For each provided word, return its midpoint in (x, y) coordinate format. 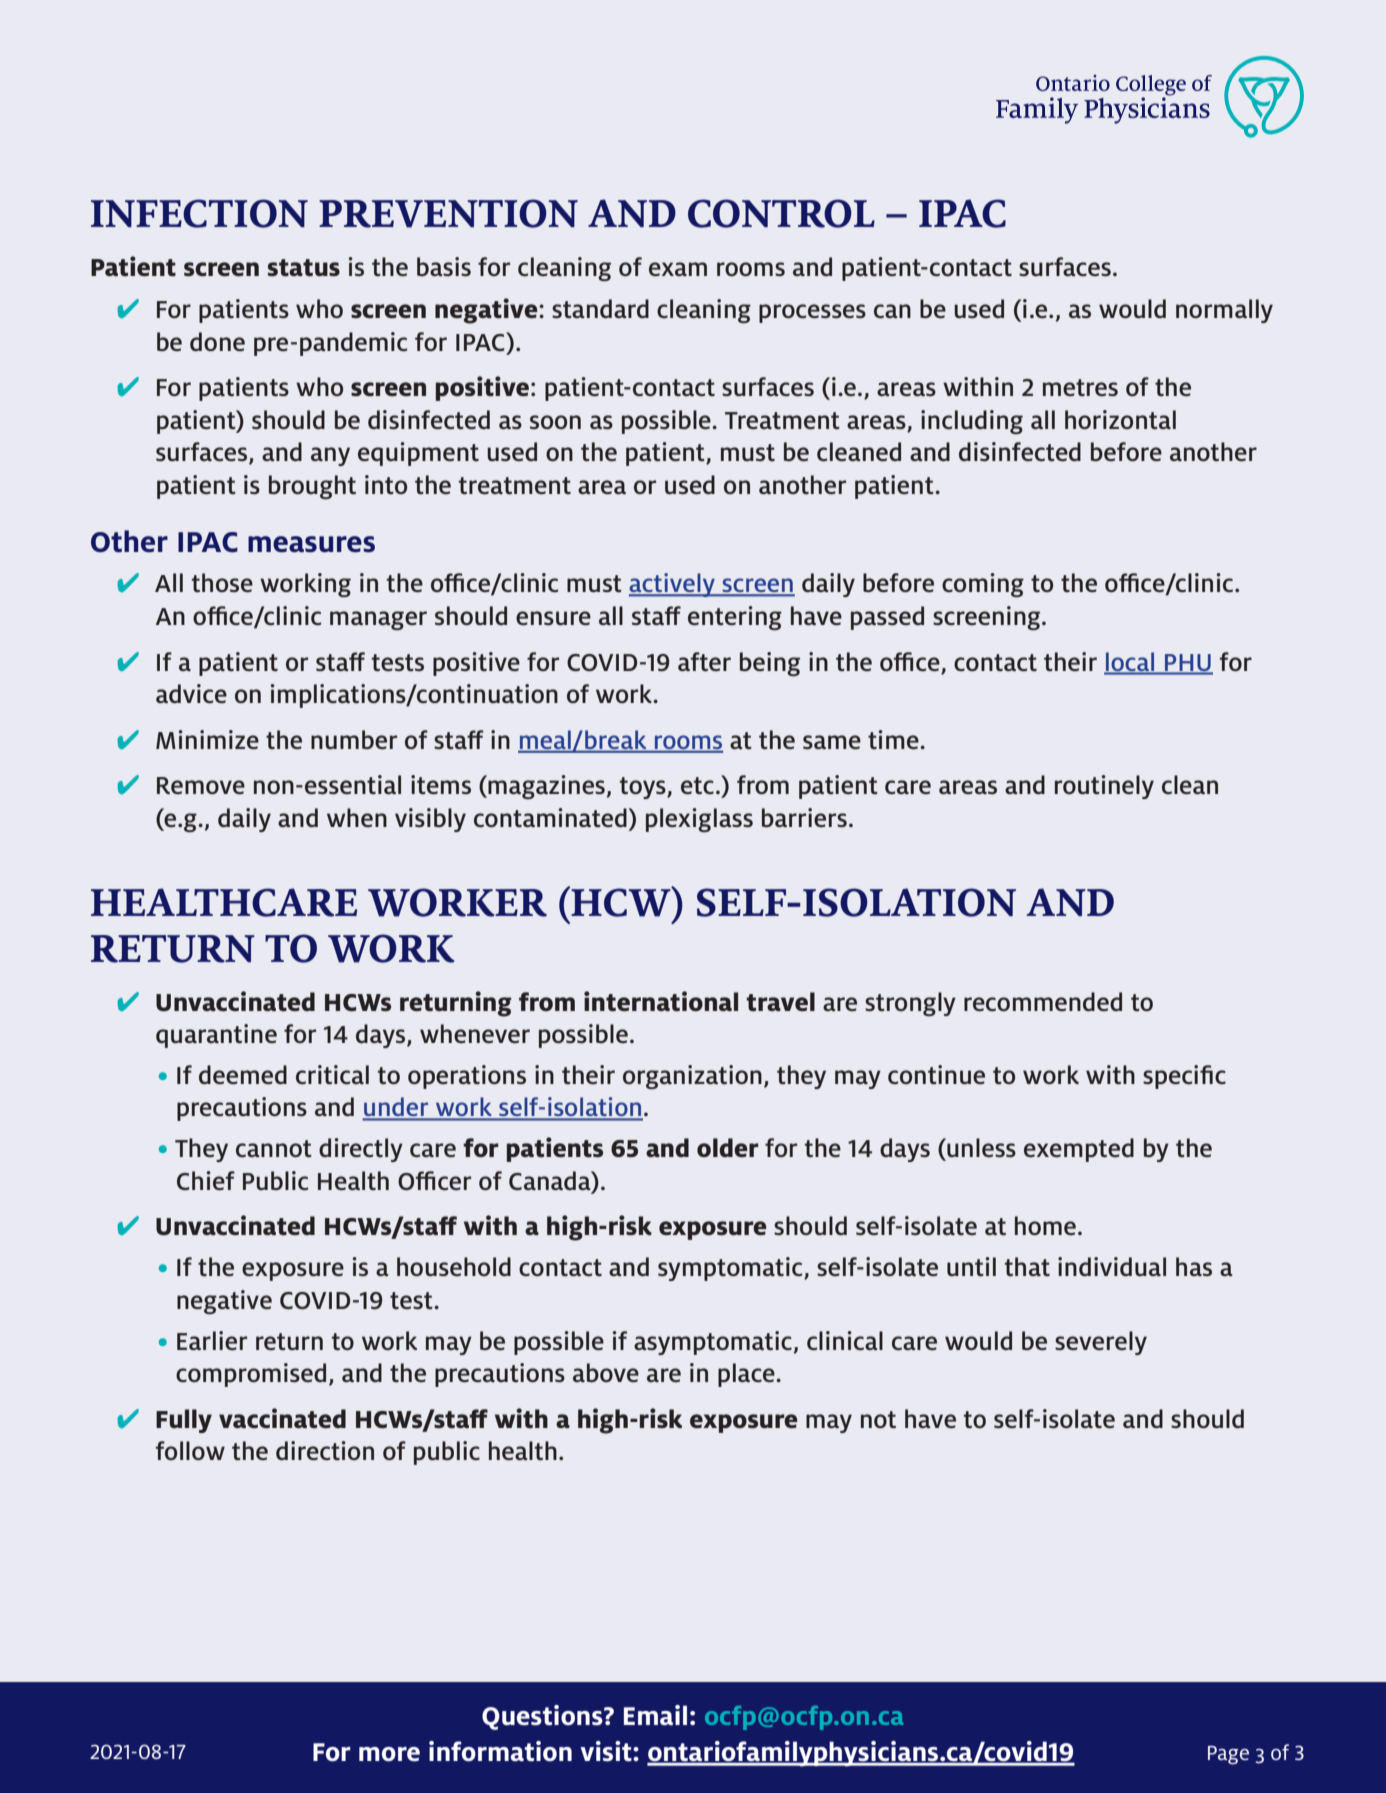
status (304, 267)
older (728, 1147)
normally (1224, 311)
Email (655, 1715)
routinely (1104, 787)
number (354, 739)
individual (1112, 1266)
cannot (274, 1148)
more (389, 1754)
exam (678, 269)
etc (697, 785)
